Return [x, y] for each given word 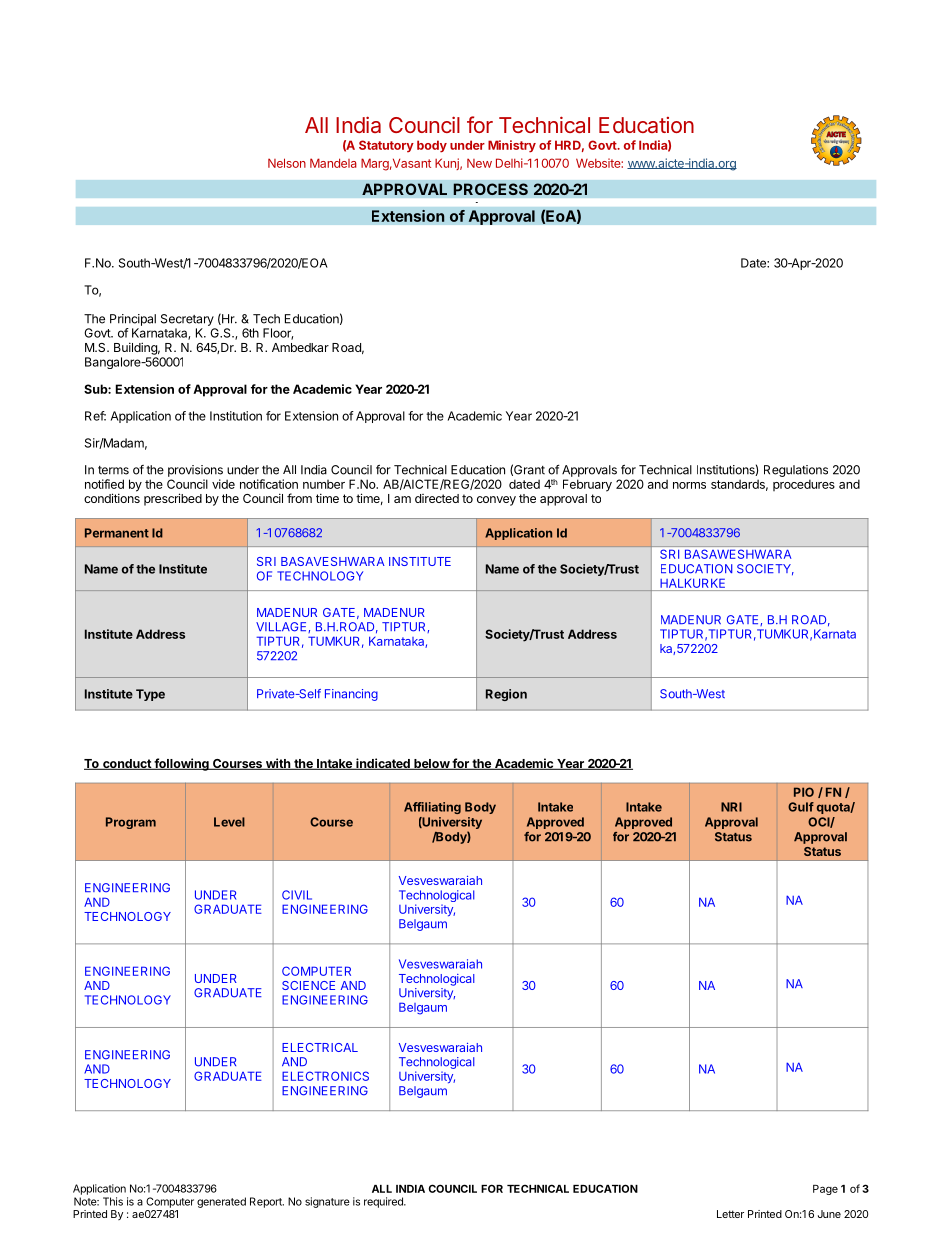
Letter [730, 1214]
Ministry [512, 146]
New [479, 163]
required [384, 1202]
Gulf [801, 807]
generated [221, 1202]
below [431, 764]
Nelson [287, 163]
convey [496, 501]
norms [689, 485]
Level [229, 822]
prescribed [173, 499]
